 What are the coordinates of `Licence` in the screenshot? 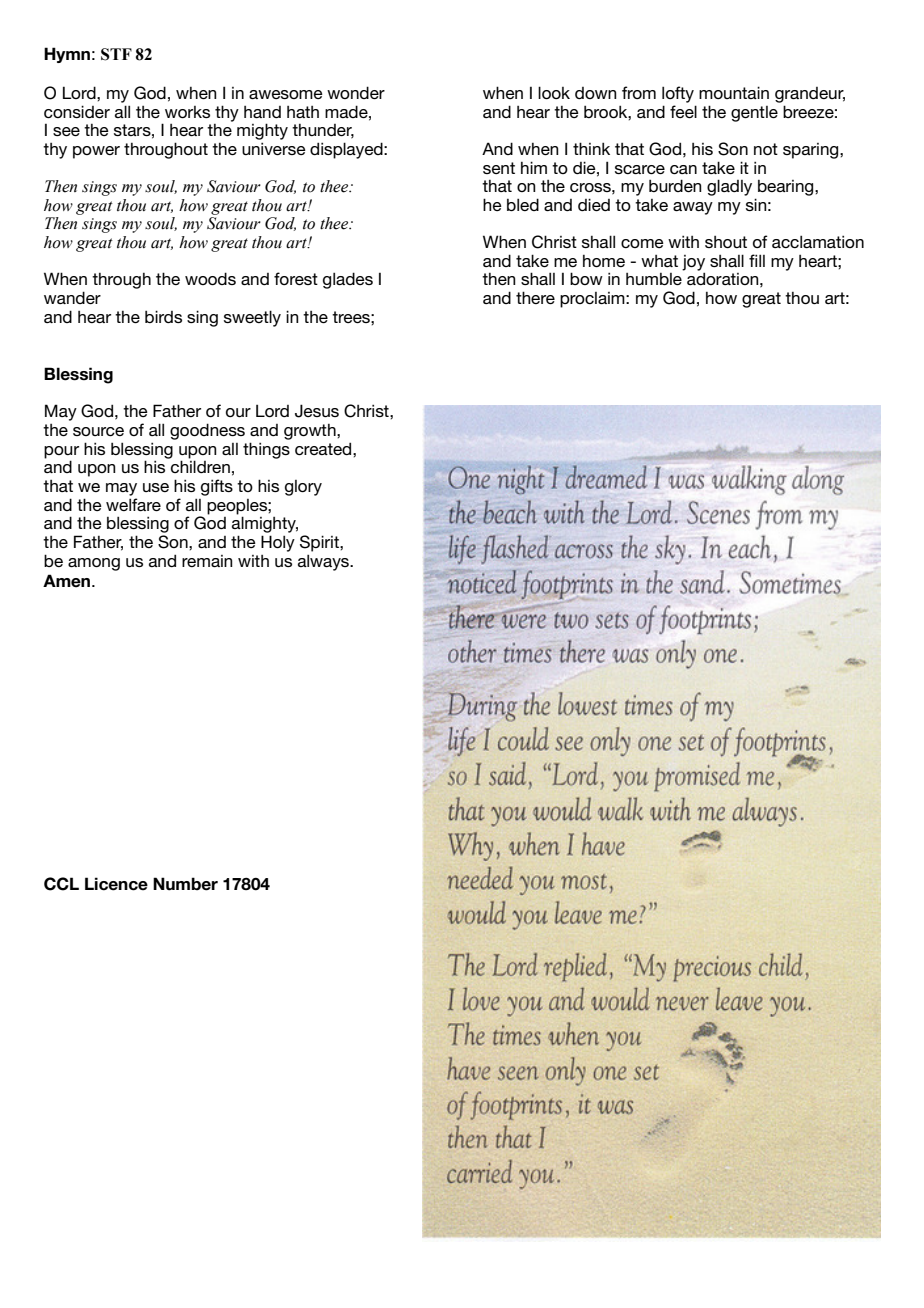 It's located at (116, 884).
